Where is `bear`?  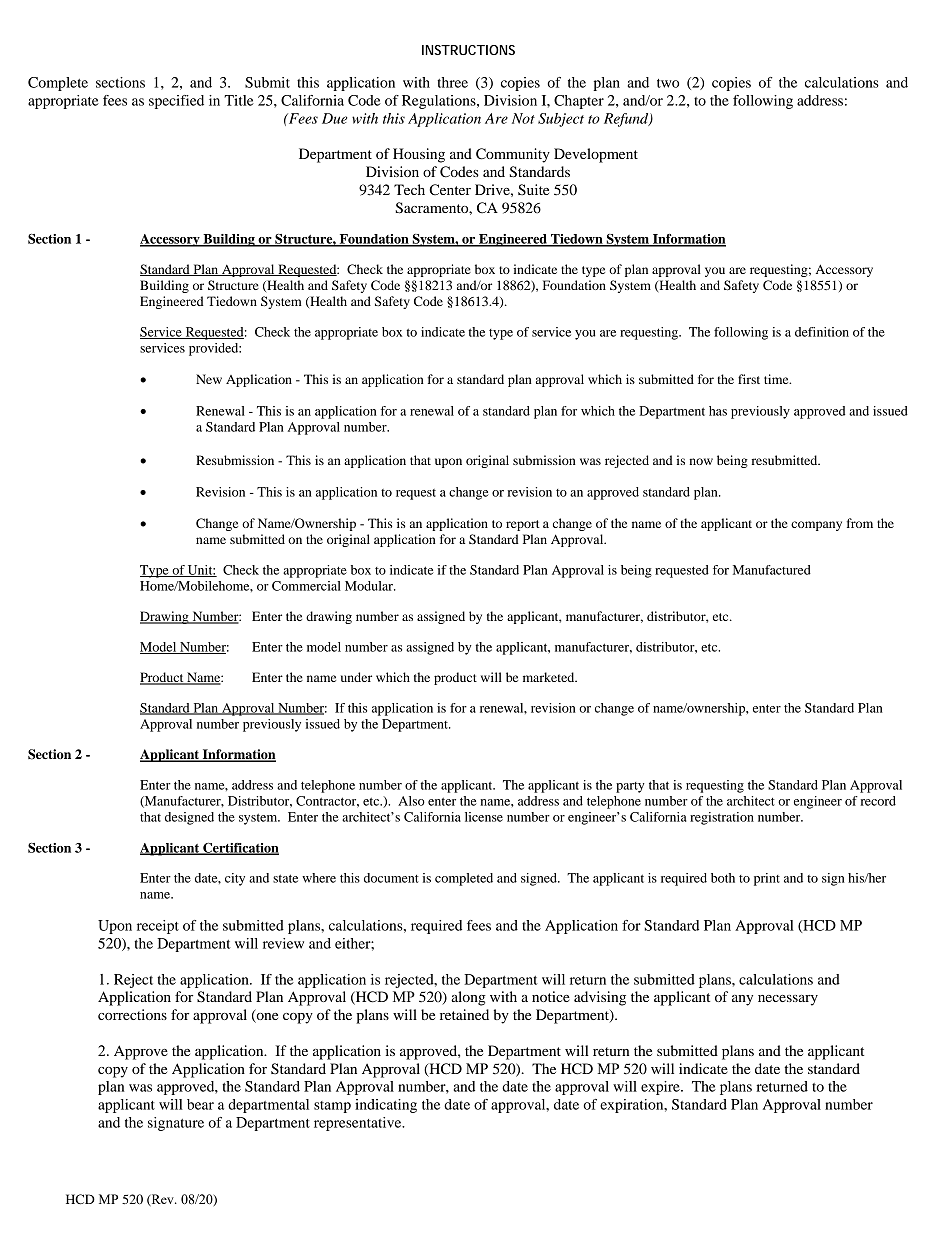 bear is located at coordinates (200, 1104).
